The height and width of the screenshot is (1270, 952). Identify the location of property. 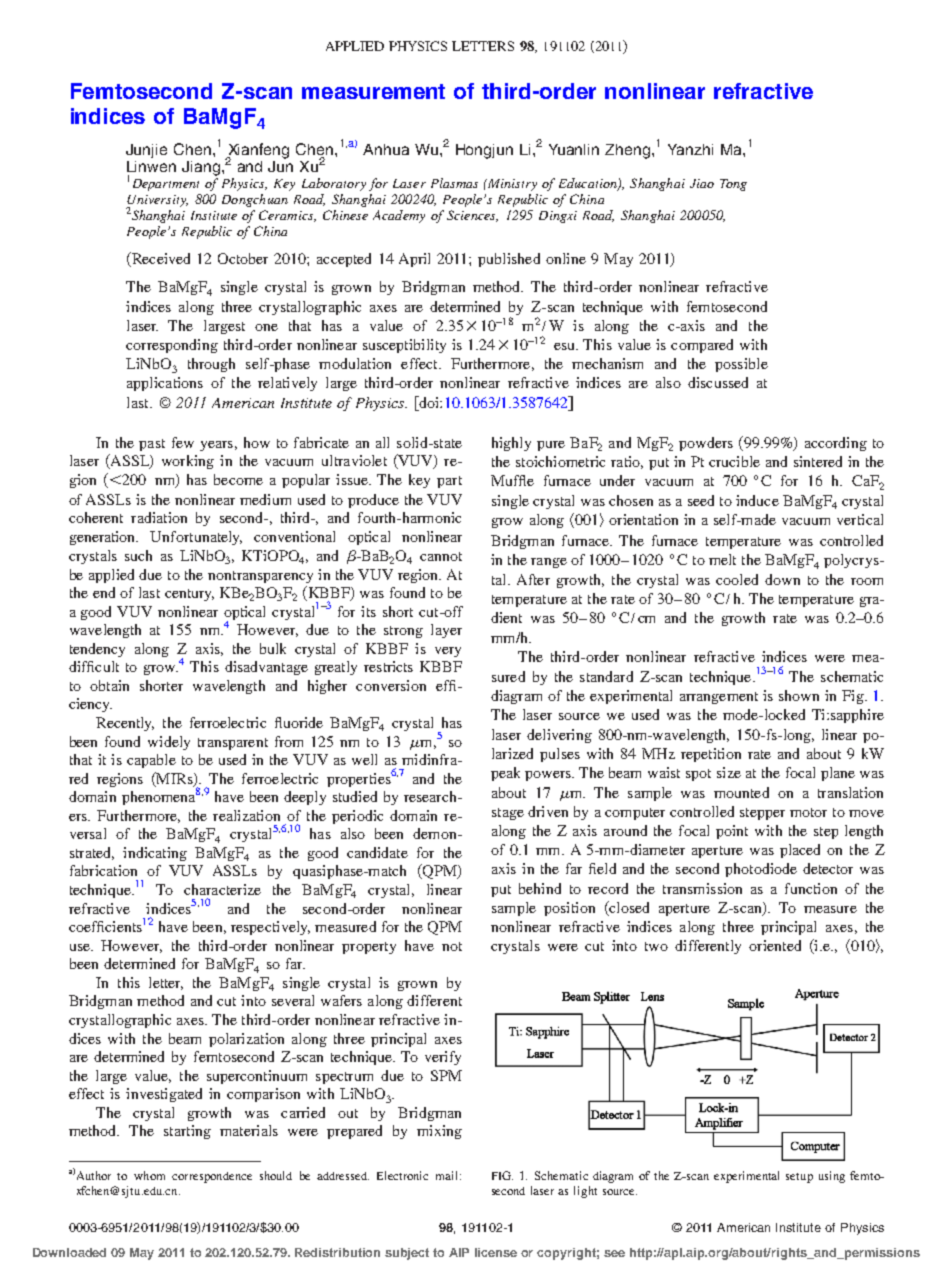
(369, 948).
